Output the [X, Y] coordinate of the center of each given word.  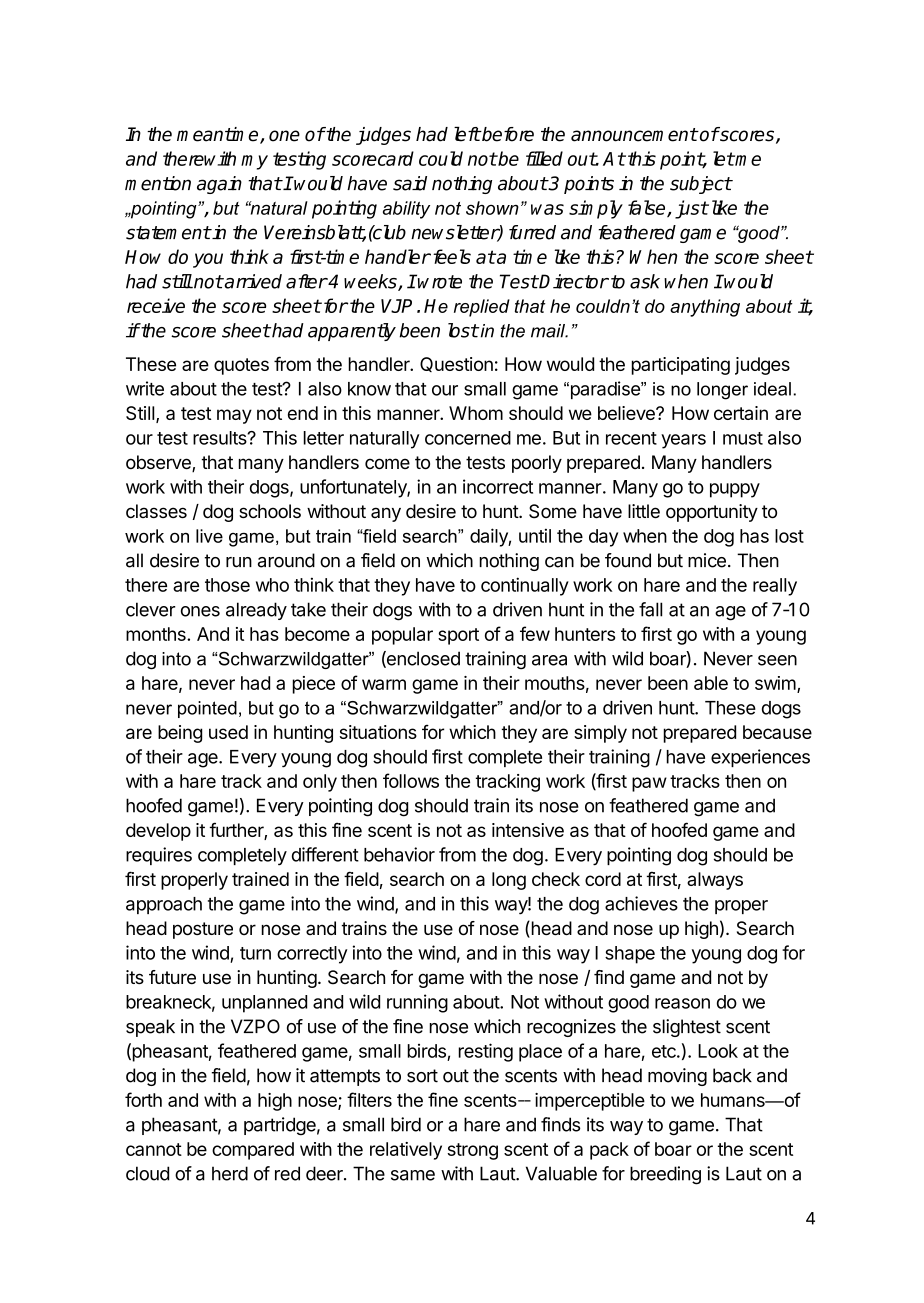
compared [253, 1151]
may [234, 416]
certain [741, 413]
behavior [399, 854]
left [467, 134]
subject [701, 185]
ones [200, 611]
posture [203, 930]
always [715, 881]
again [219, 185]
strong [472, 1151]
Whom [476, 413]
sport [458, 636]
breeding [665, 1175]
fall [650, 609]
